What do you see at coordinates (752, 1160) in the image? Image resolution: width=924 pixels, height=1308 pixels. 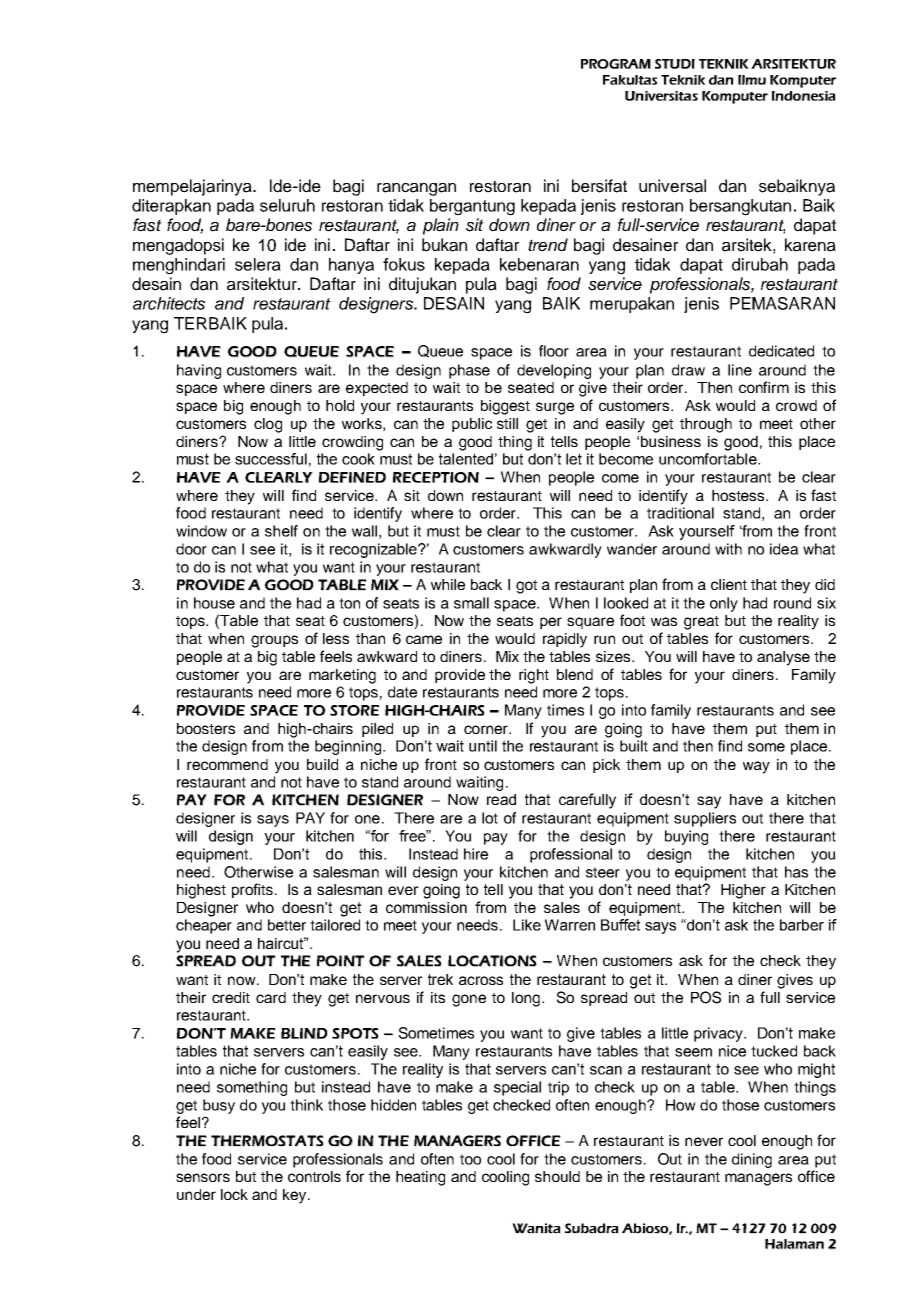 I see `dining` at bounding box center [752, 1160].
